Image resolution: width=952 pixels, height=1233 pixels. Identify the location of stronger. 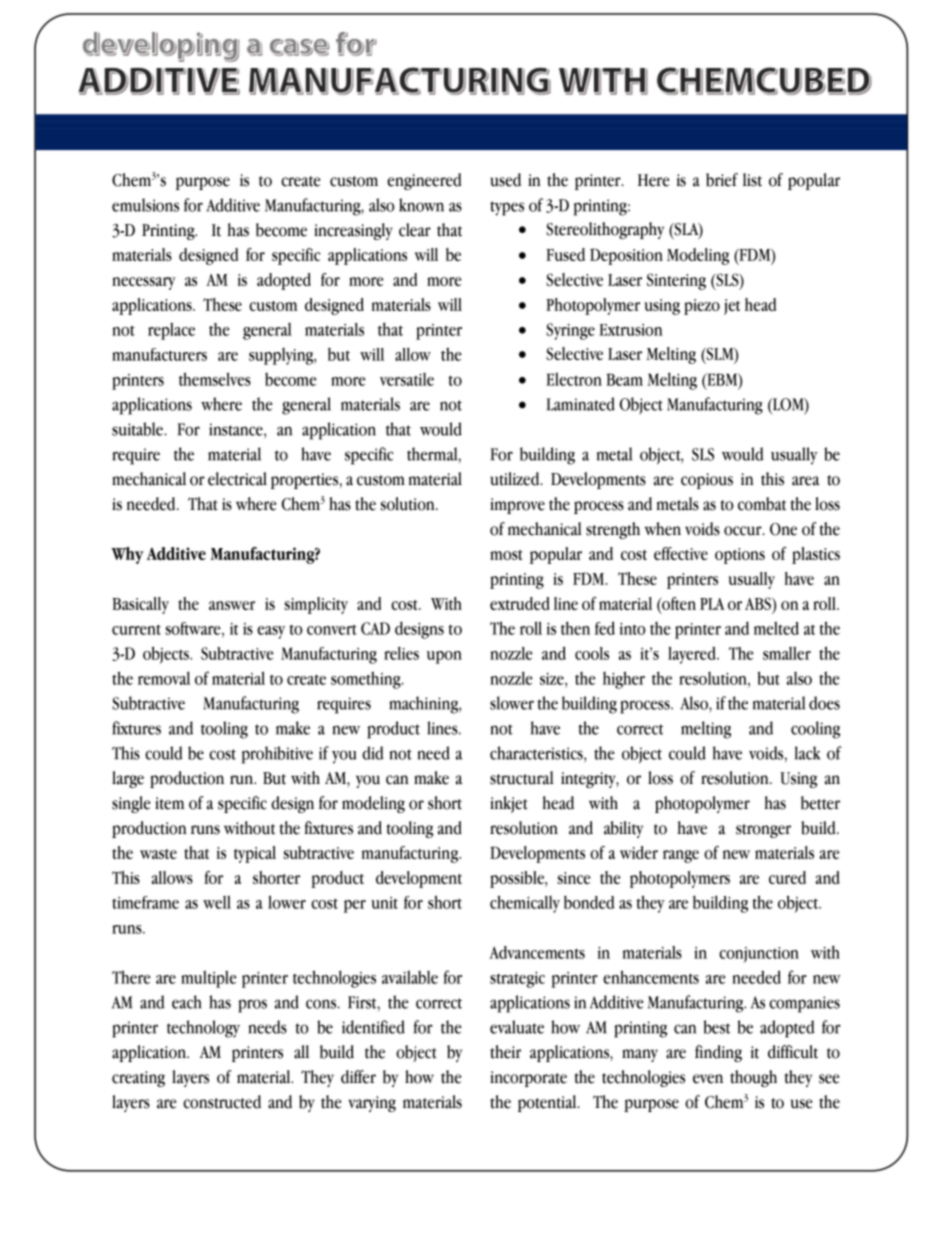
(763, 831).
